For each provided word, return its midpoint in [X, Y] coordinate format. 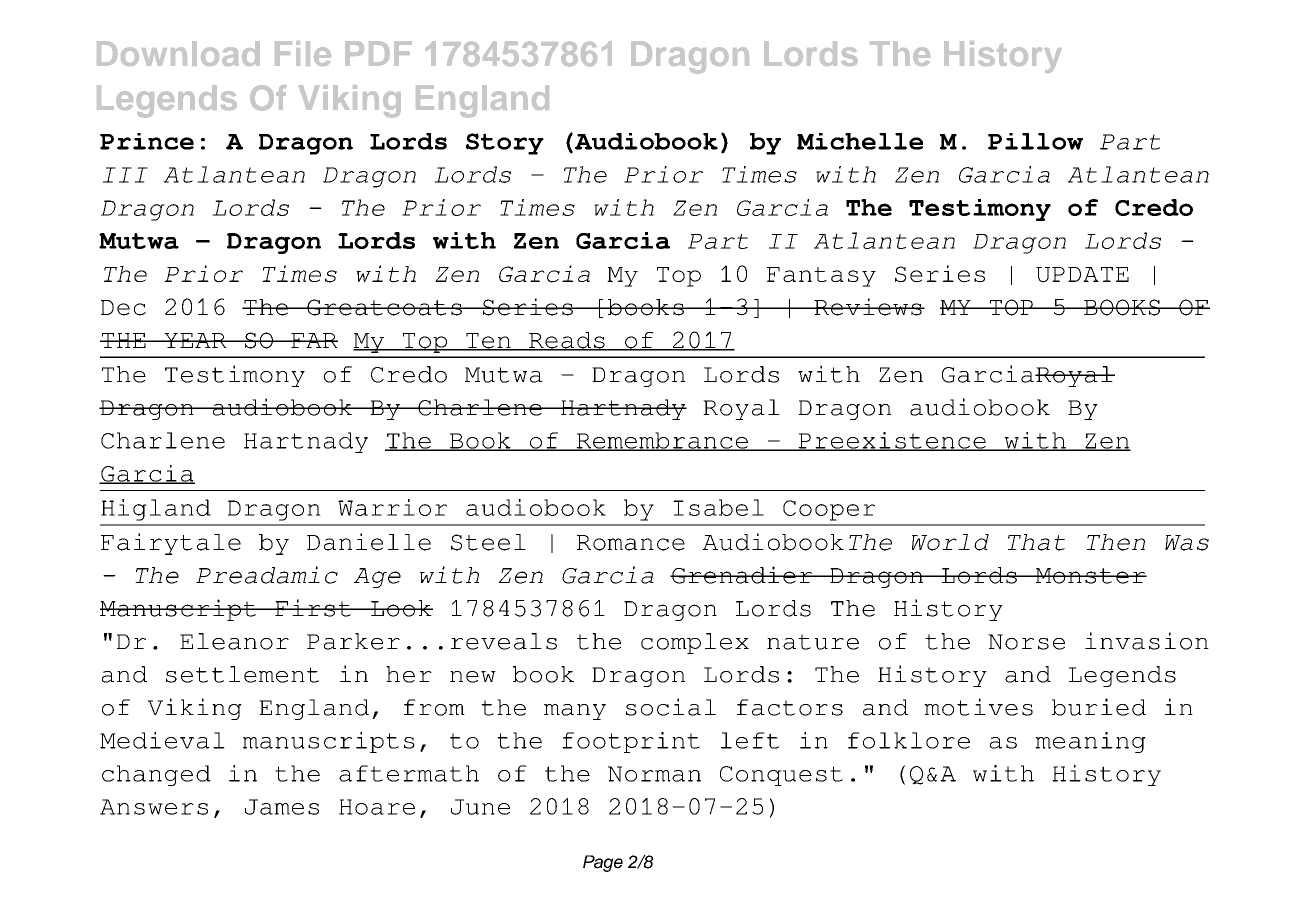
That [1036, 542]
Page [603, 863]
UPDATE [1082, 275]
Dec [123, 308]
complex [695, 643]
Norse [1026, 642]
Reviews [868, 307]
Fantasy [821, 277]
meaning [1090, 742]
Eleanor [234, 641]
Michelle [860, 141]
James [282, 807]
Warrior [392, 507]
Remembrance [662, 441]
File [303, 53]
